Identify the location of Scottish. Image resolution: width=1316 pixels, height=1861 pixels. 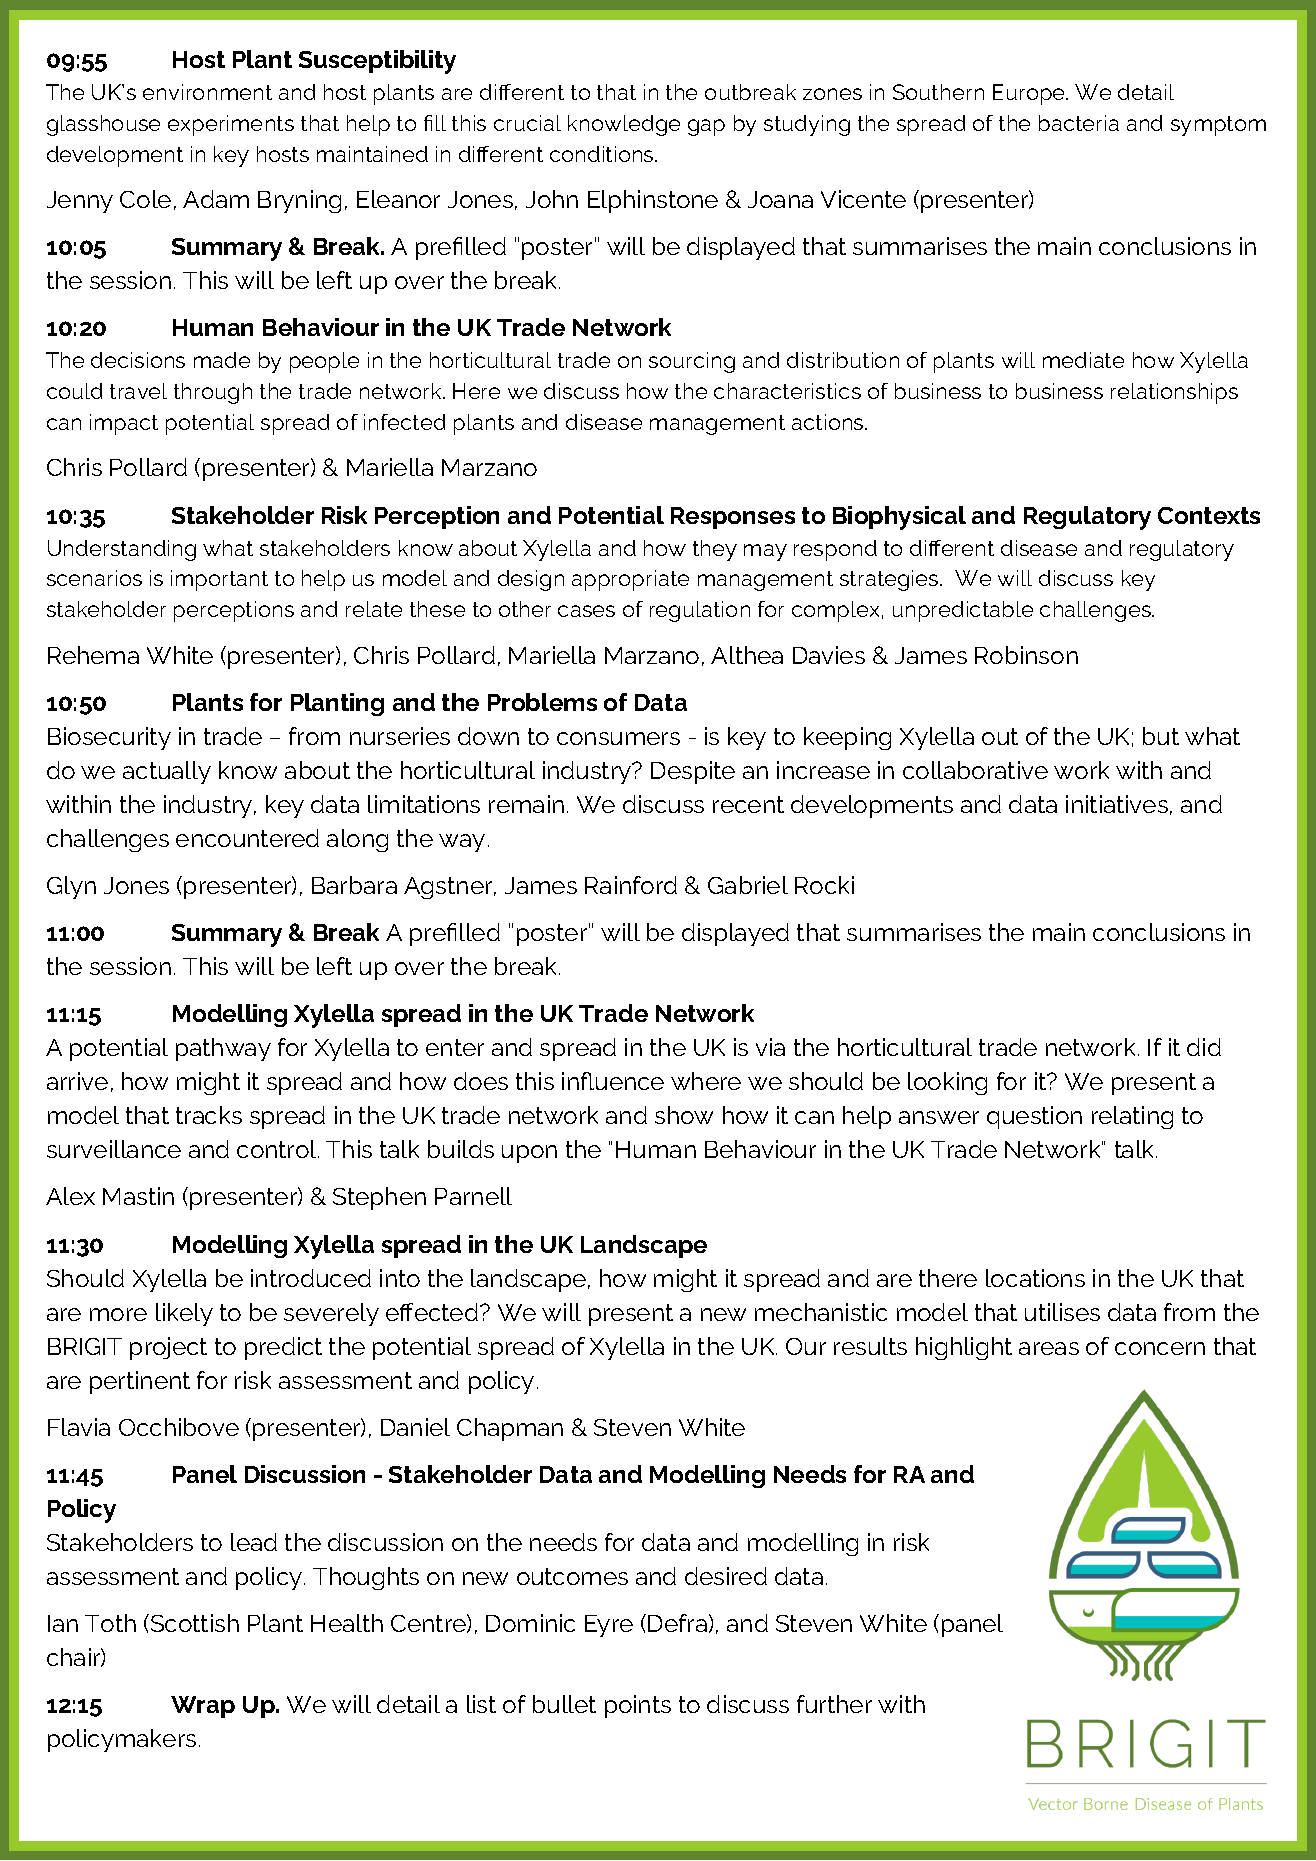
(195, 1623).
